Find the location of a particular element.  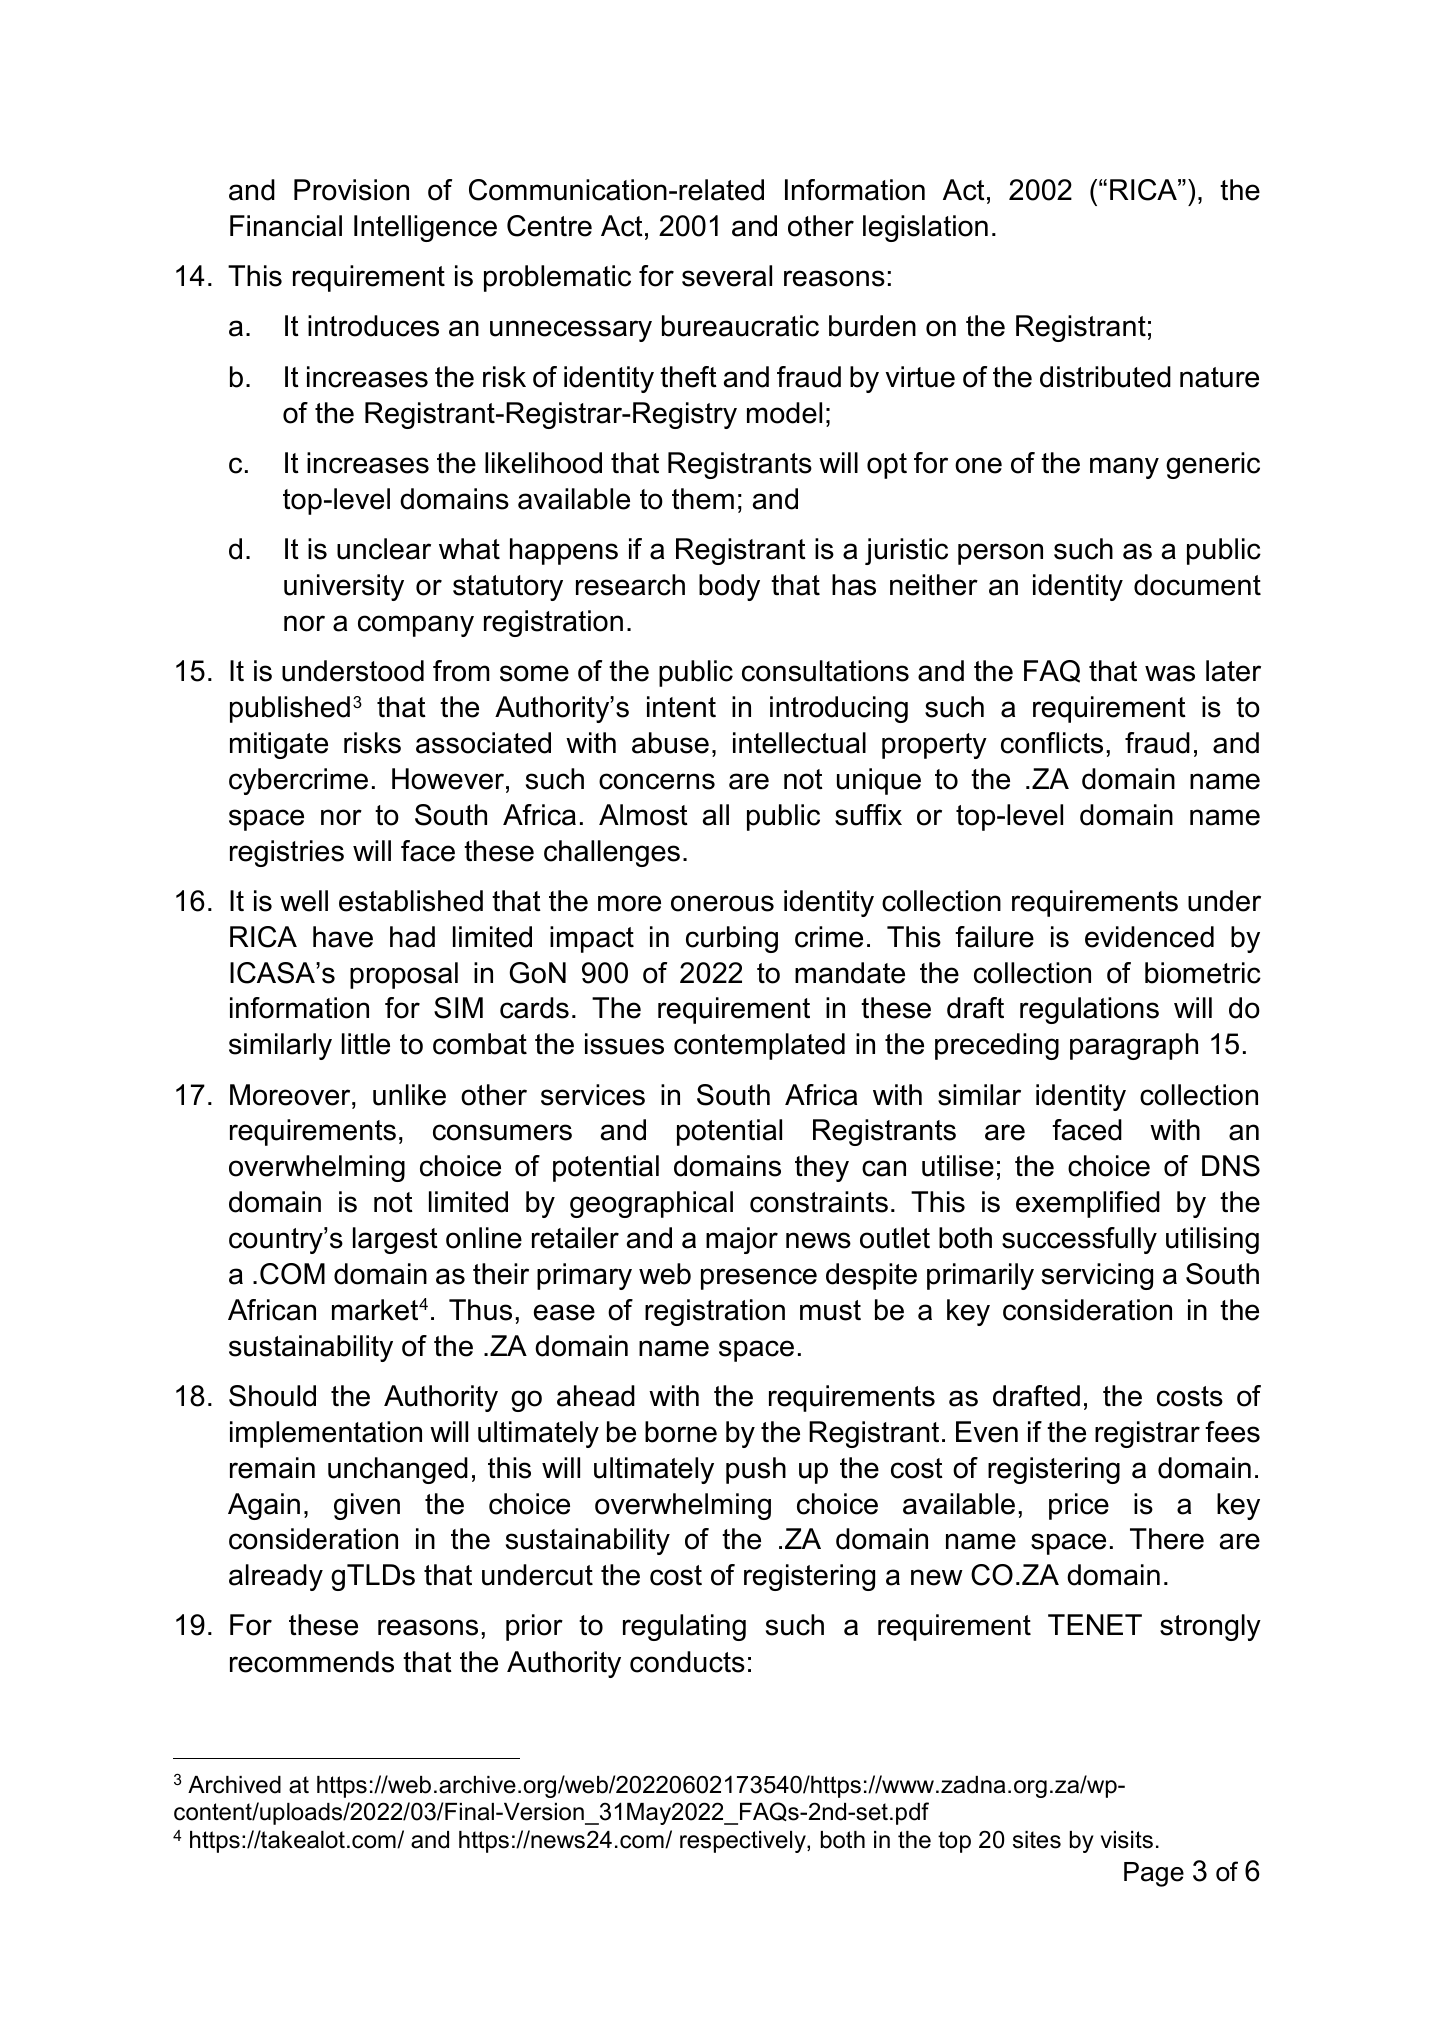

body is located at coordinates (729, 587).
